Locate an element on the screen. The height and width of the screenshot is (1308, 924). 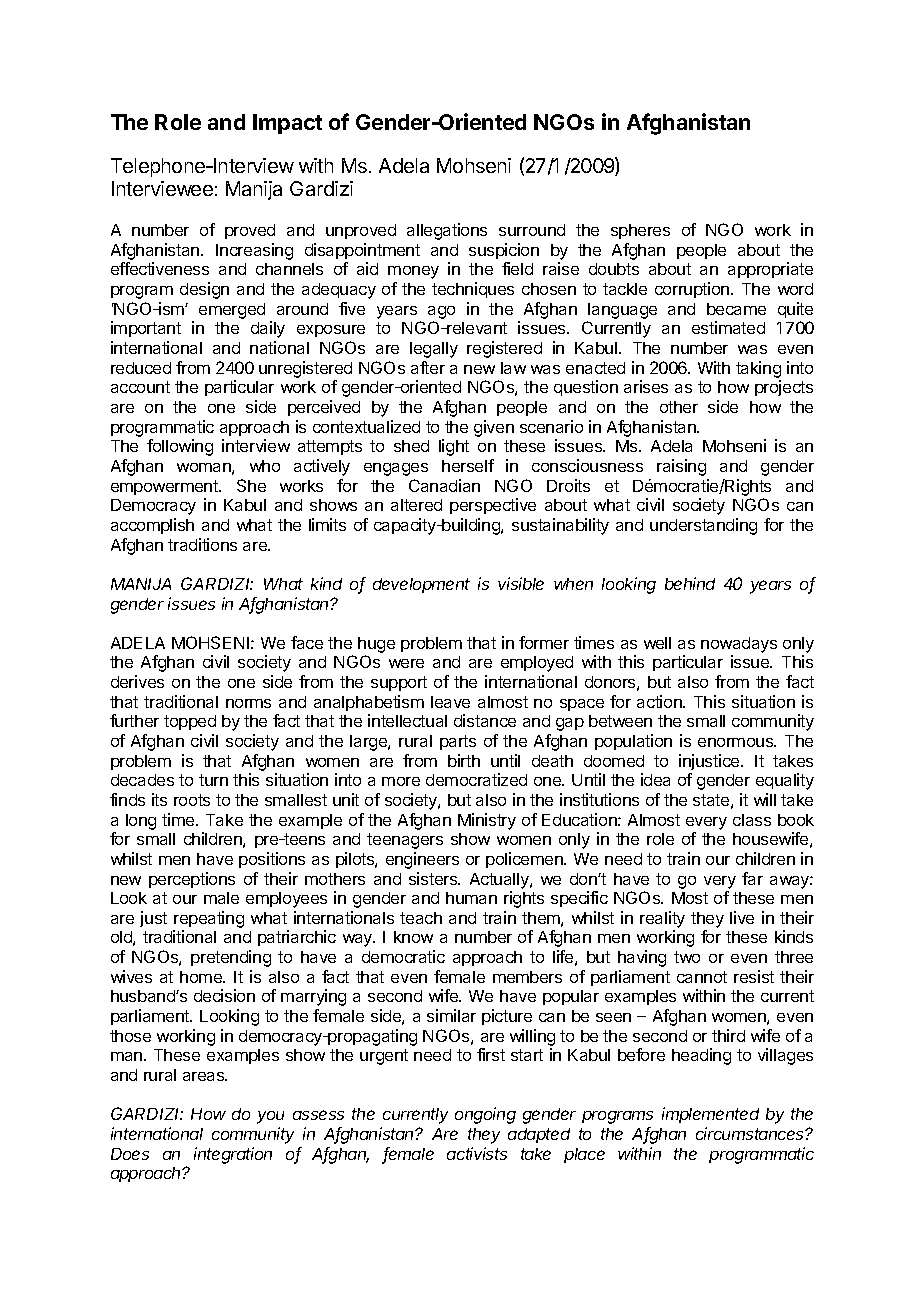
roots is located at coordinates (192, 800).
